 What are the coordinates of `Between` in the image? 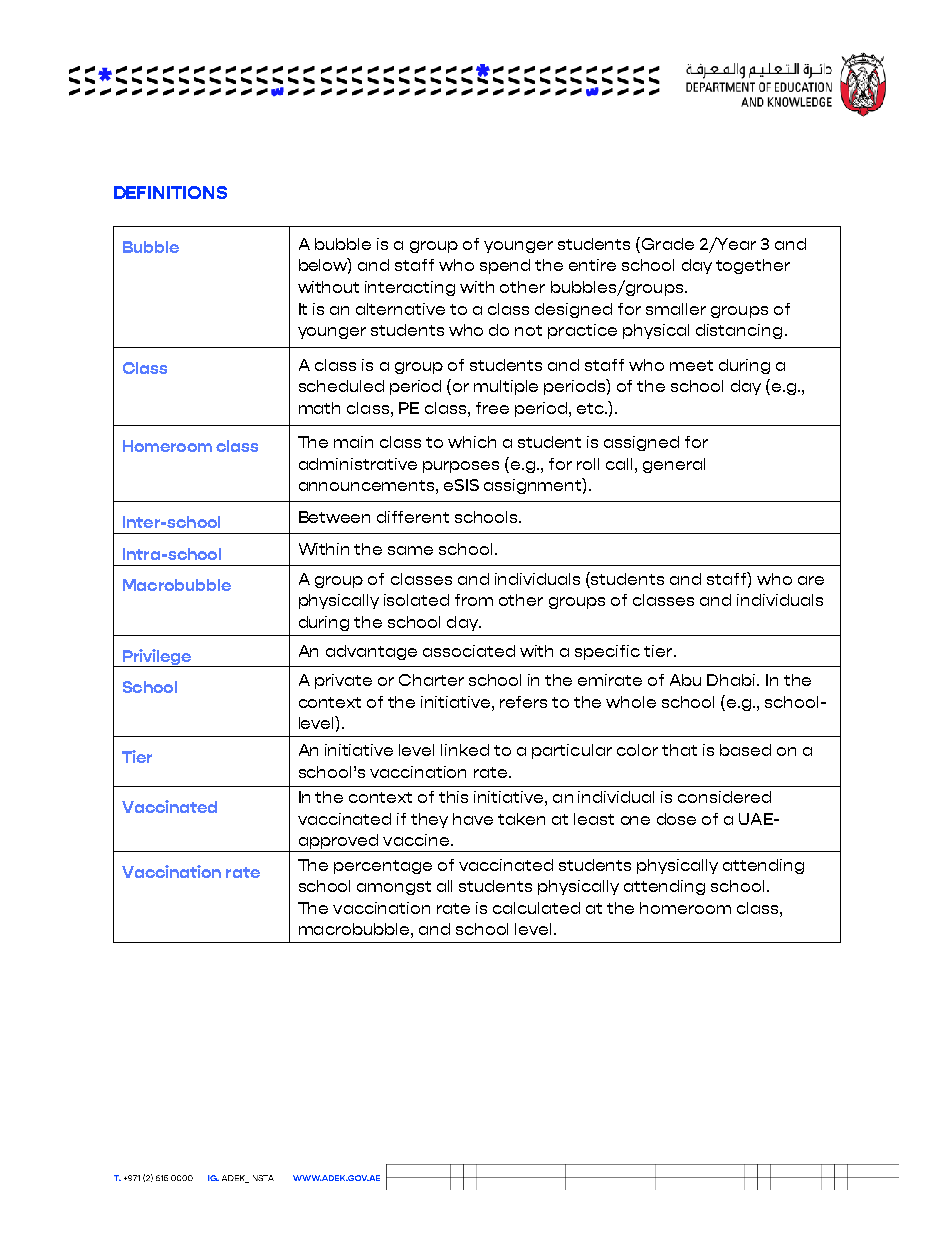 It's located at (334, 517).
